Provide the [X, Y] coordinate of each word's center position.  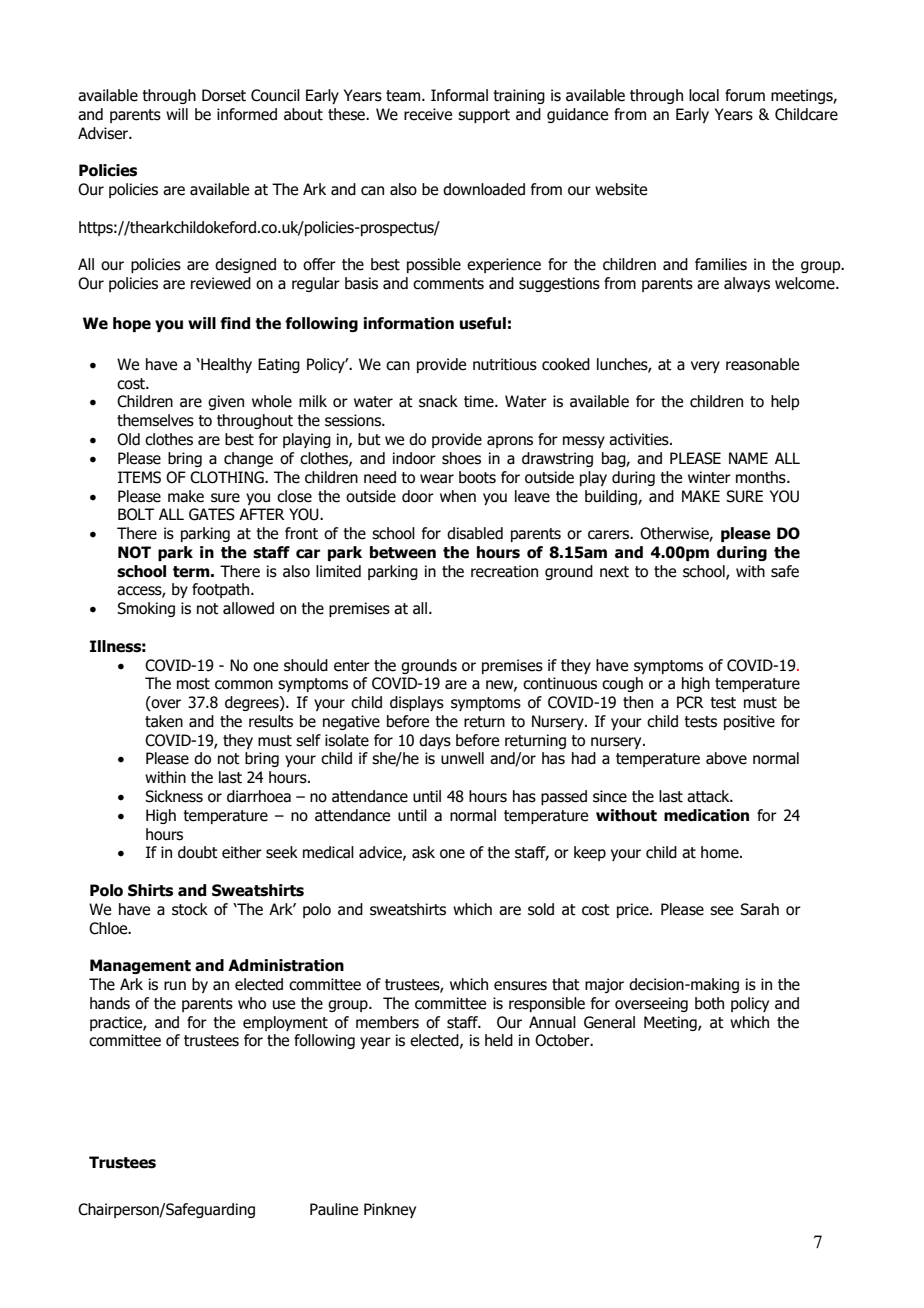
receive [428, 114]
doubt [198, 852]
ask [423, 852]
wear [437, 479]
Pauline [334, 1209]
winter [709, 477]
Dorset [224, 95]
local [704, 95]
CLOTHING [228, 477]
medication [706, 815]
